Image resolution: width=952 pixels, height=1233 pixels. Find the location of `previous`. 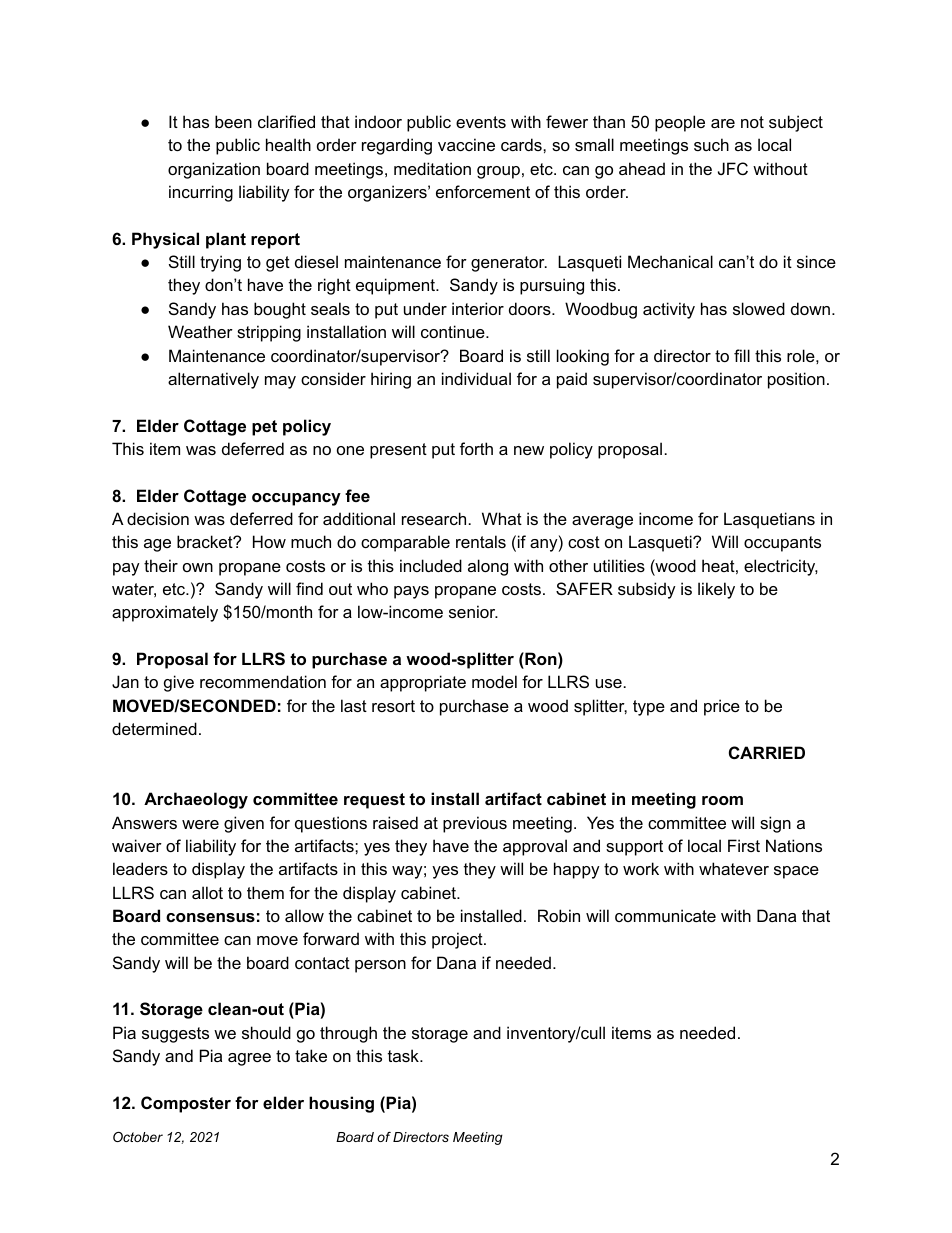

previous is located at coordinates (475, 824).
